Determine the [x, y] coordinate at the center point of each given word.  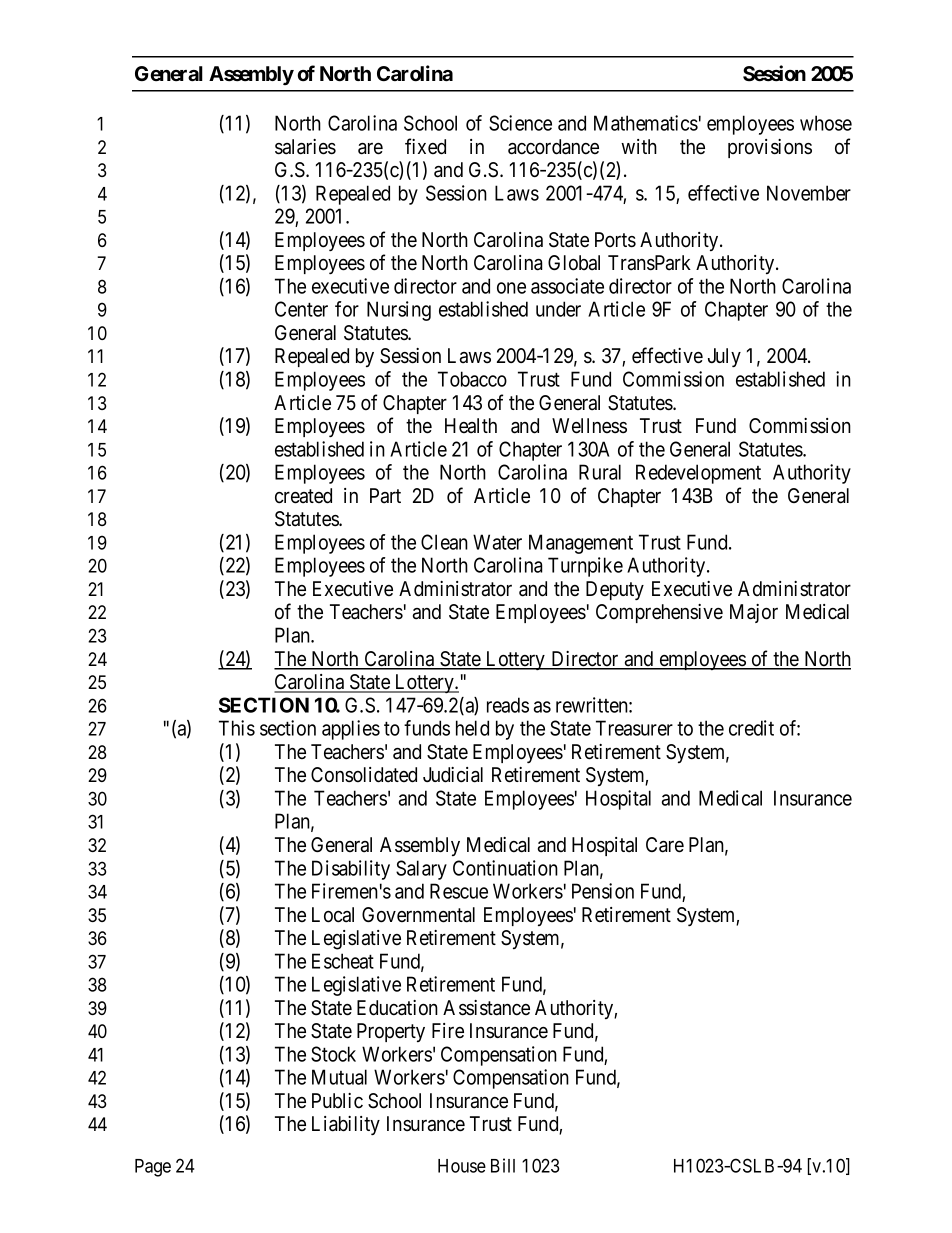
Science [520, 123]
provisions [770, 148]
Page [153, 1168]
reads [508, 705]
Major [754, 613]
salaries [305, 147]
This [237, 728]
